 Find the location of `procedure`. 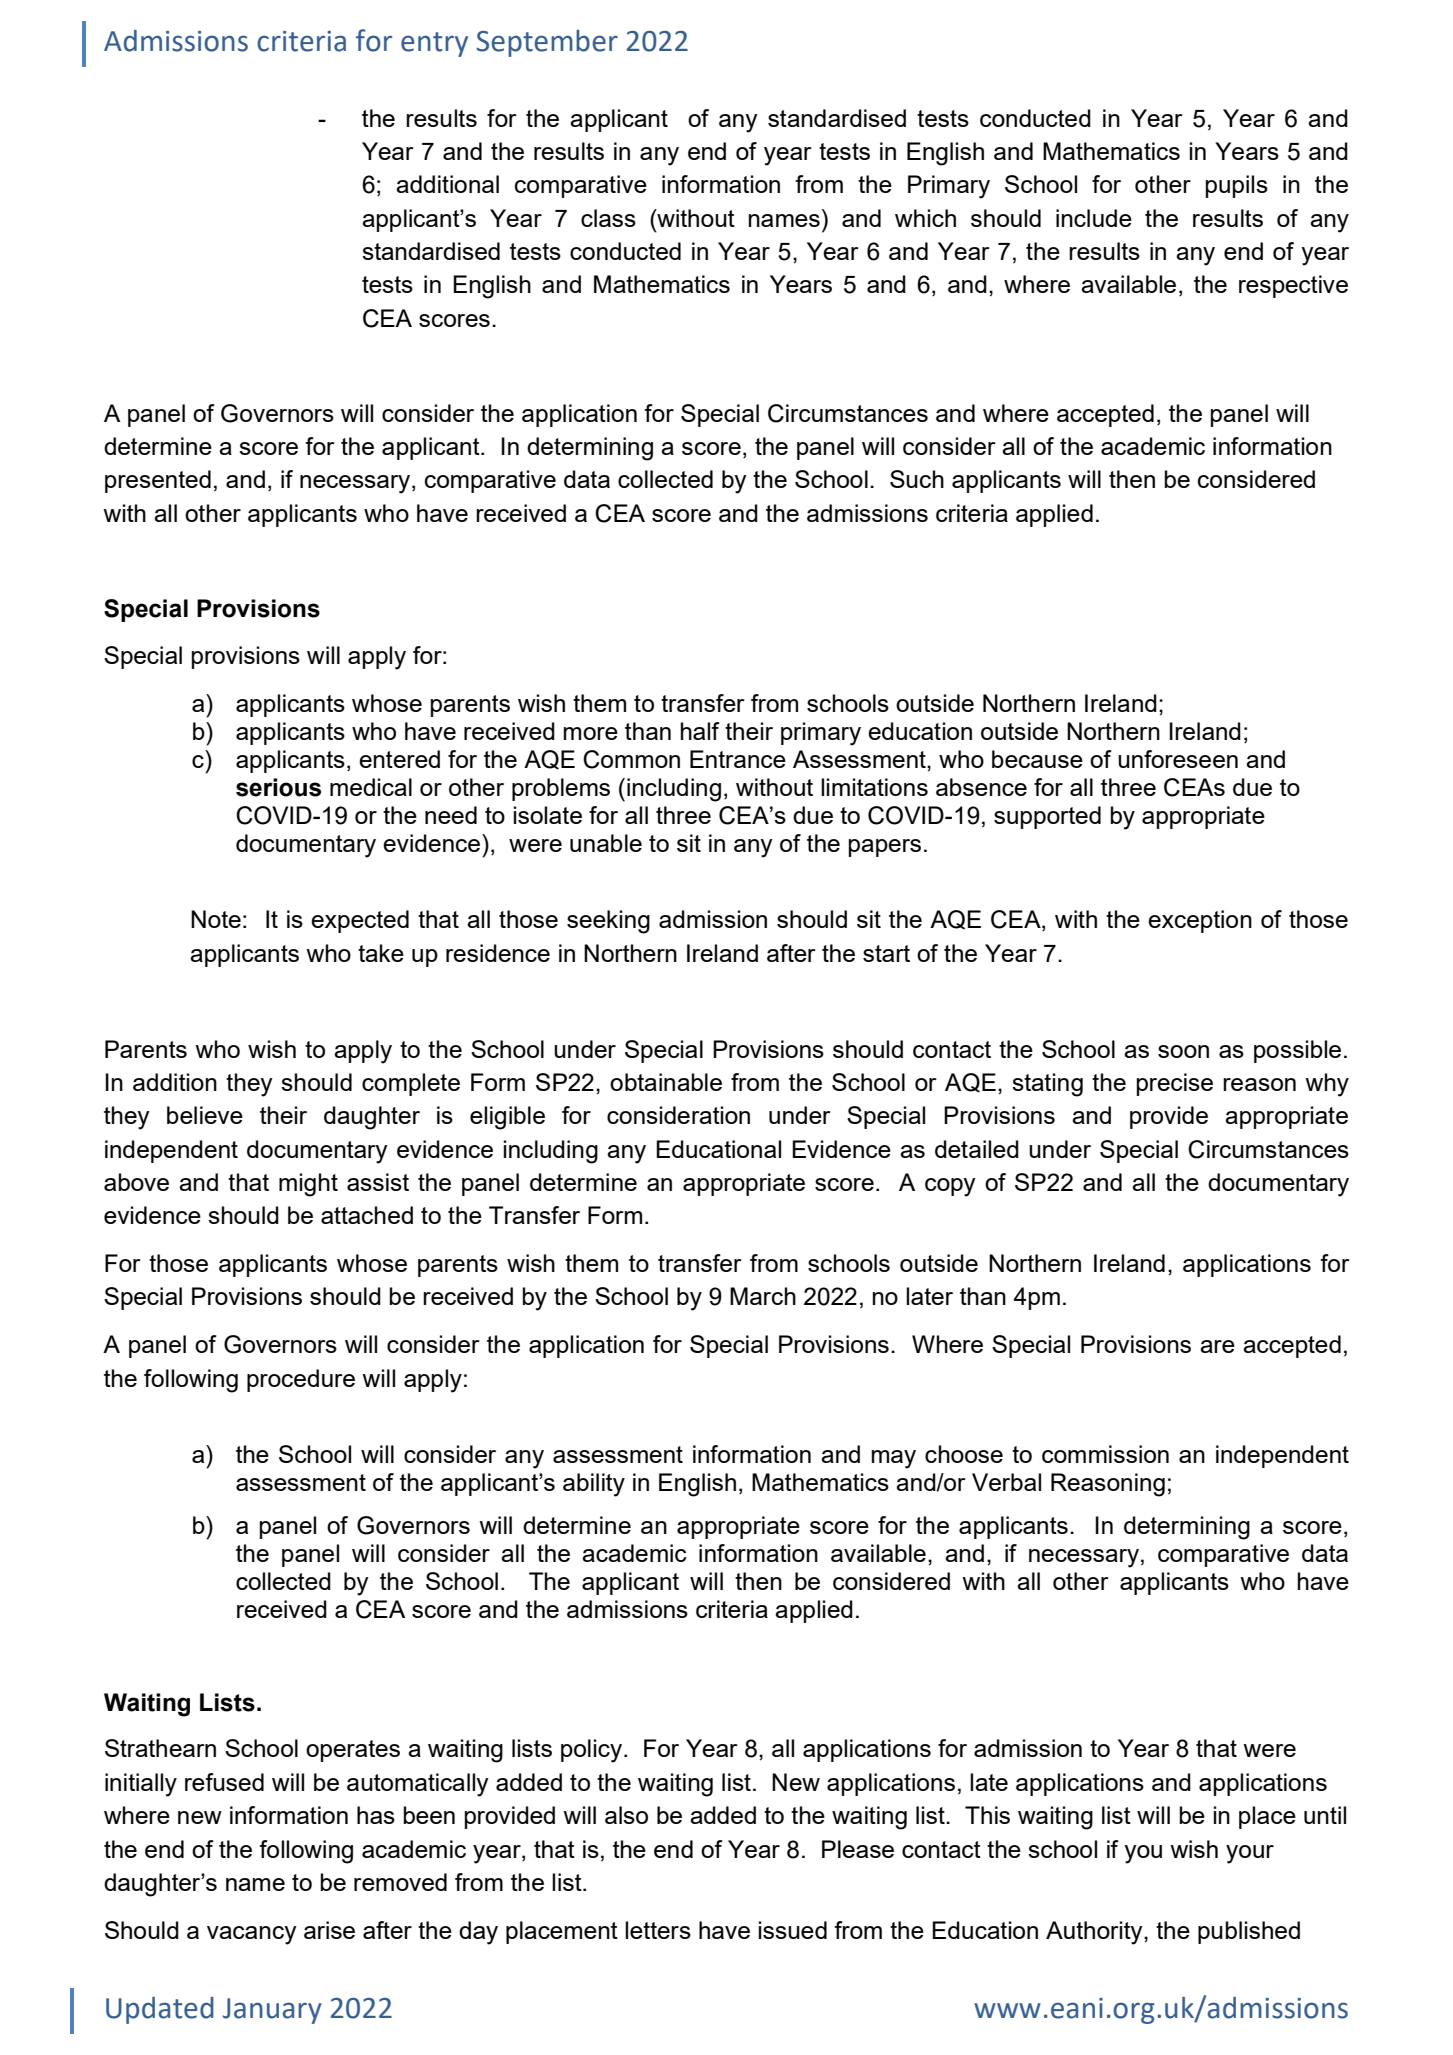

procedure is located at coordinates (301, 1380).
